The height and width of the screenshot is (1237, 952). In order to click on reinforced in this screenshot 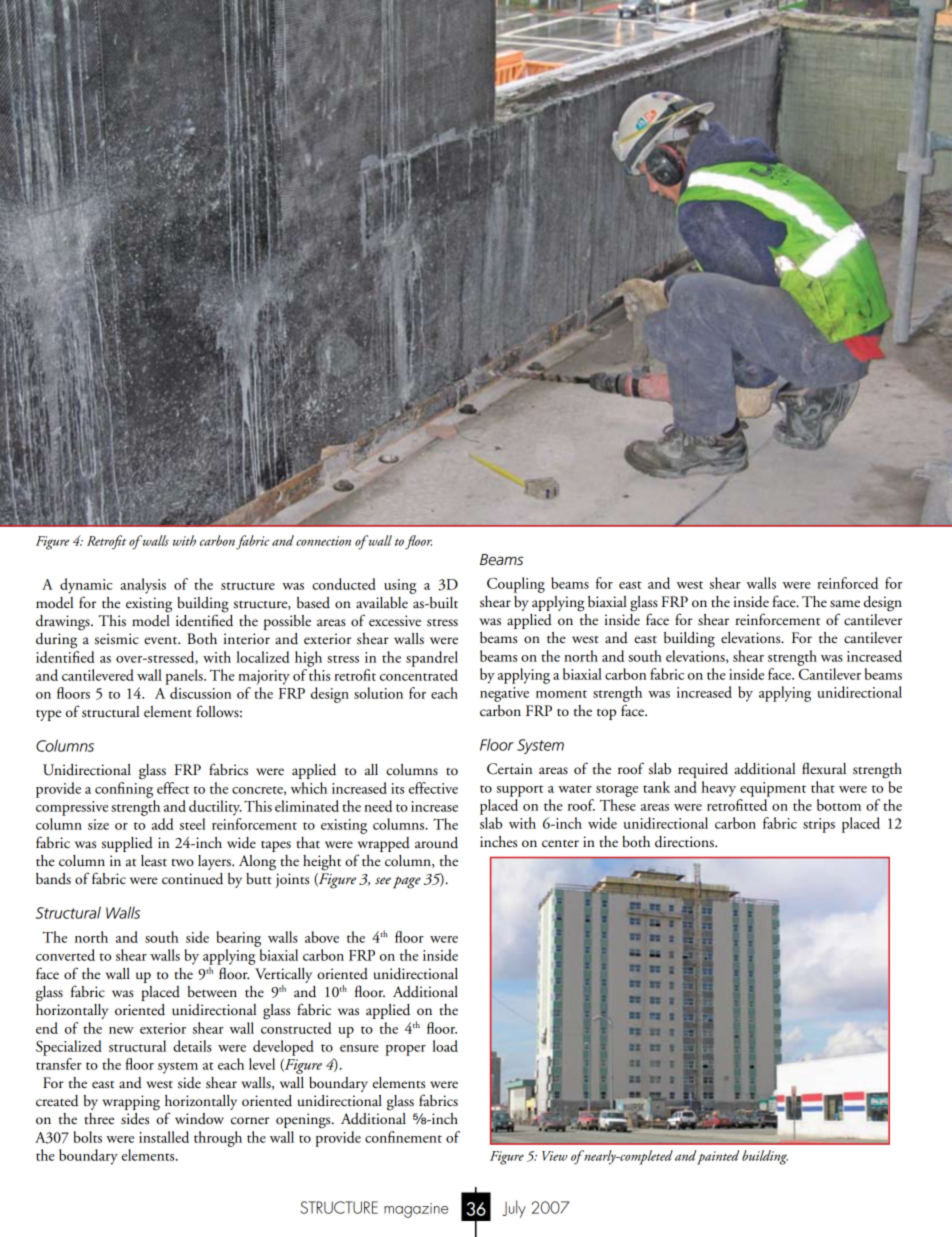, I will do `click(847, 583)`.
